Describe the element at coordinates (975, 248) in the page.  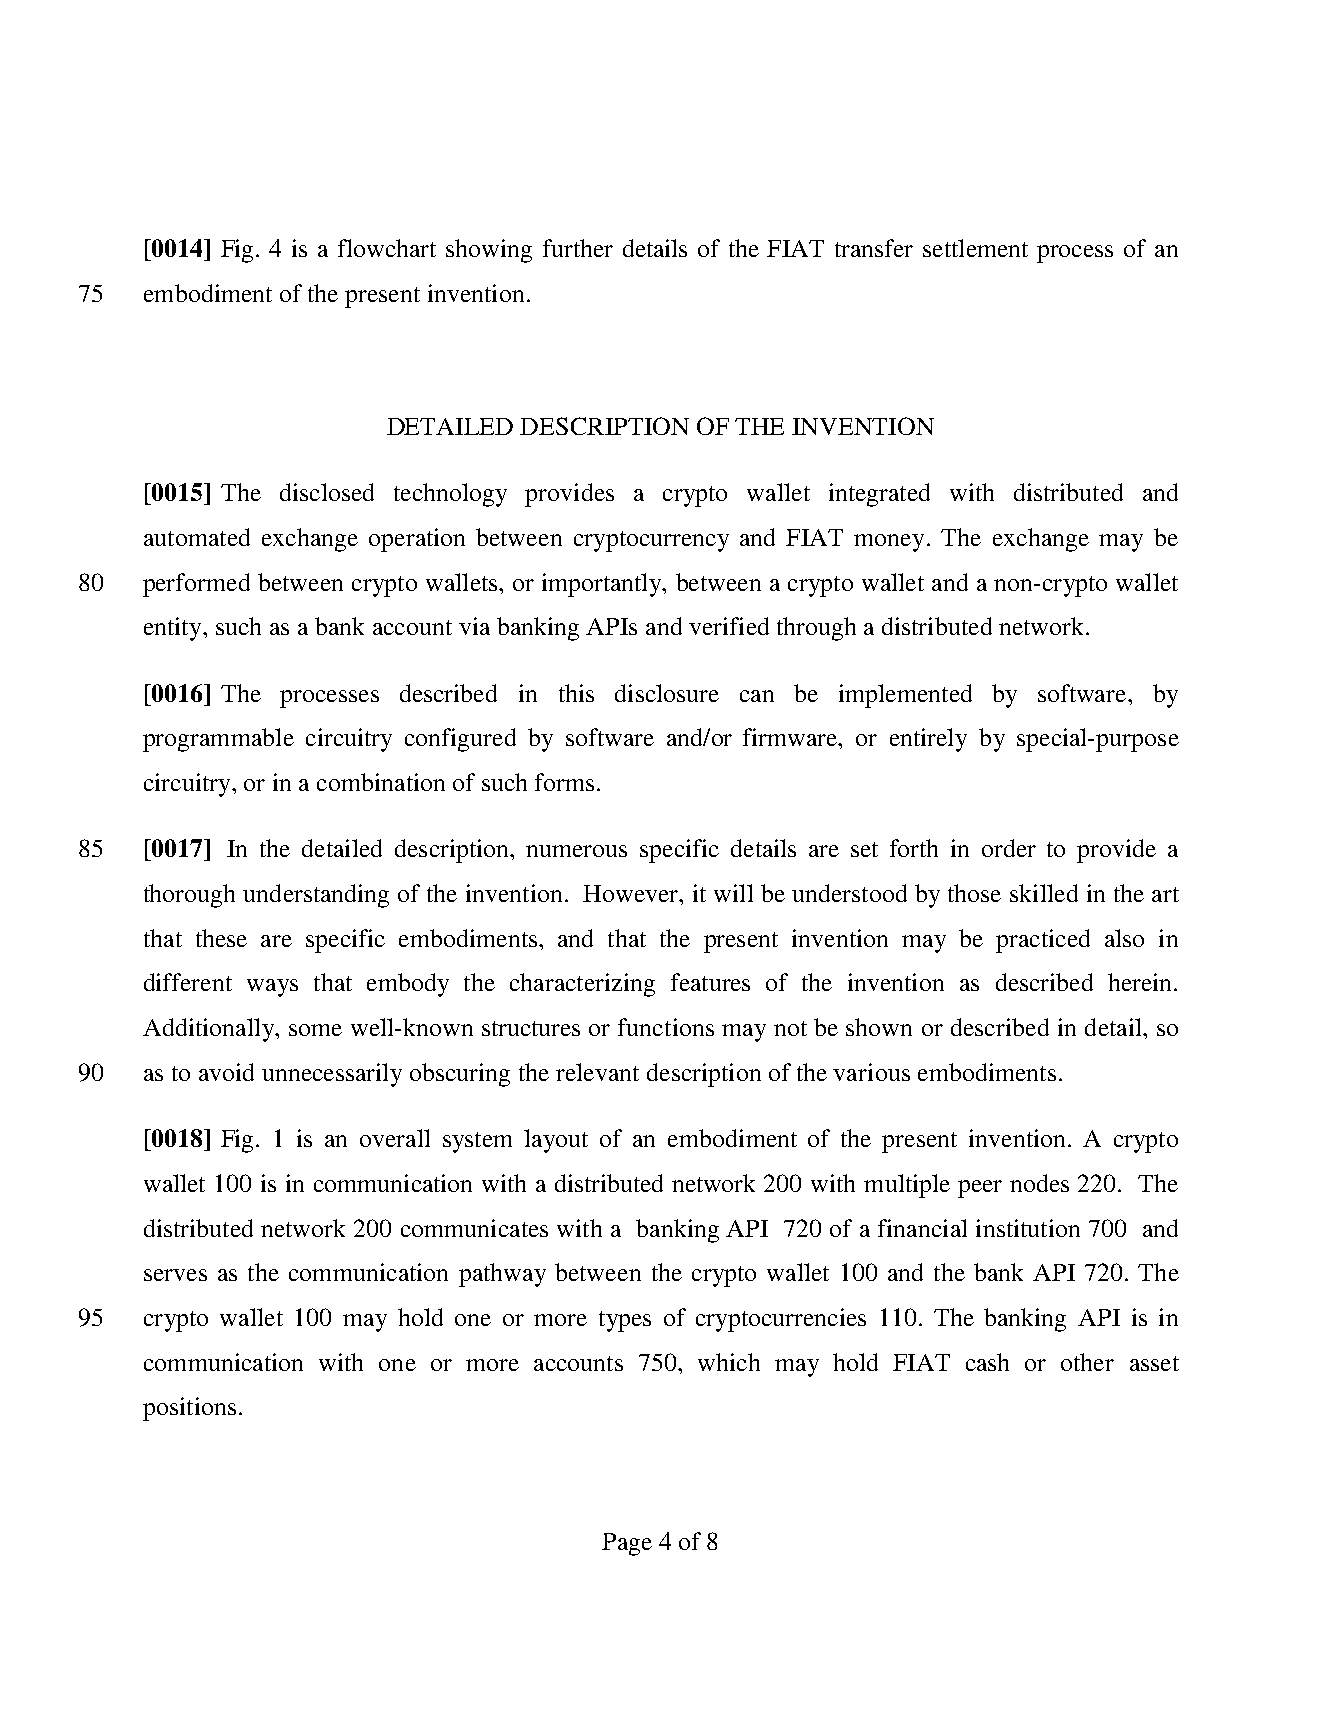
I see `settlement` at that location.
